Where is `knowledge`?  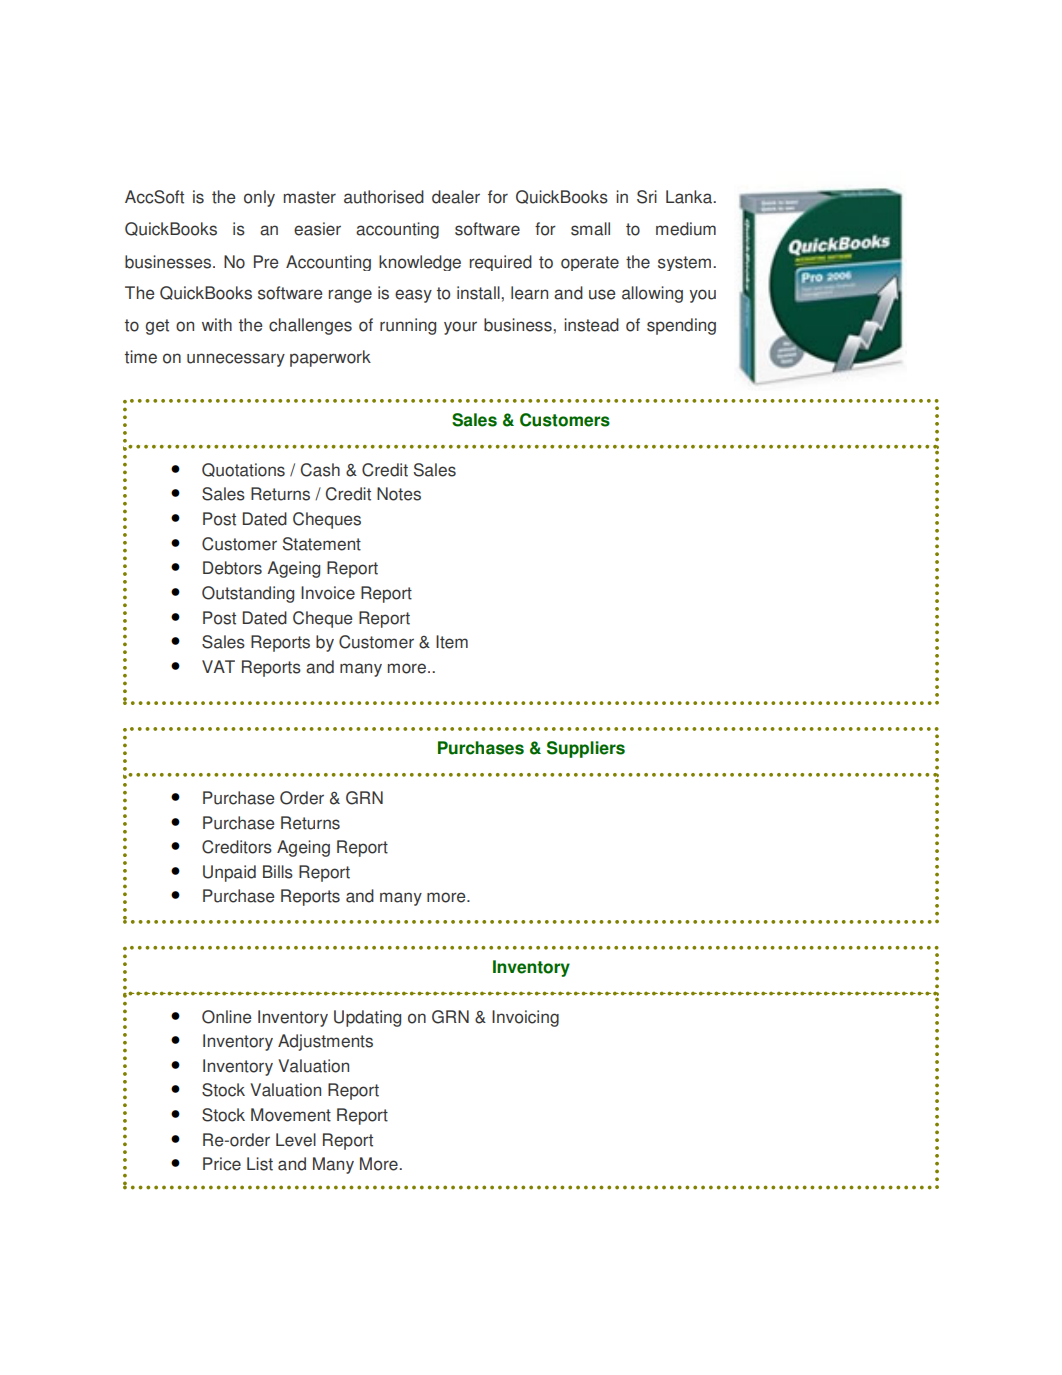 knowledge is located at coordinates (420, 263).
